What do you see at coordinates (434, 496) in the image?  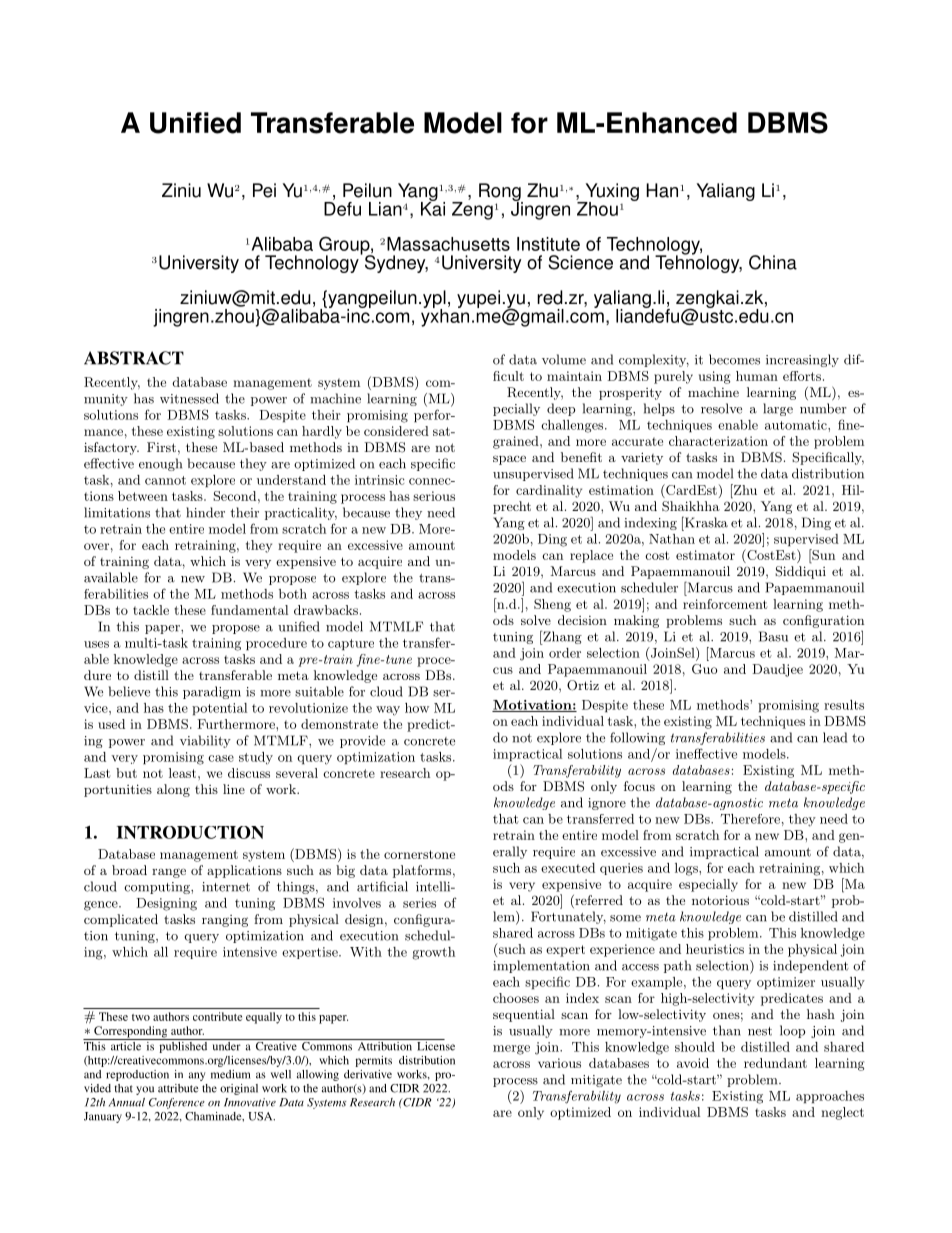 I see `serious` at bounding box center [434, 496].
